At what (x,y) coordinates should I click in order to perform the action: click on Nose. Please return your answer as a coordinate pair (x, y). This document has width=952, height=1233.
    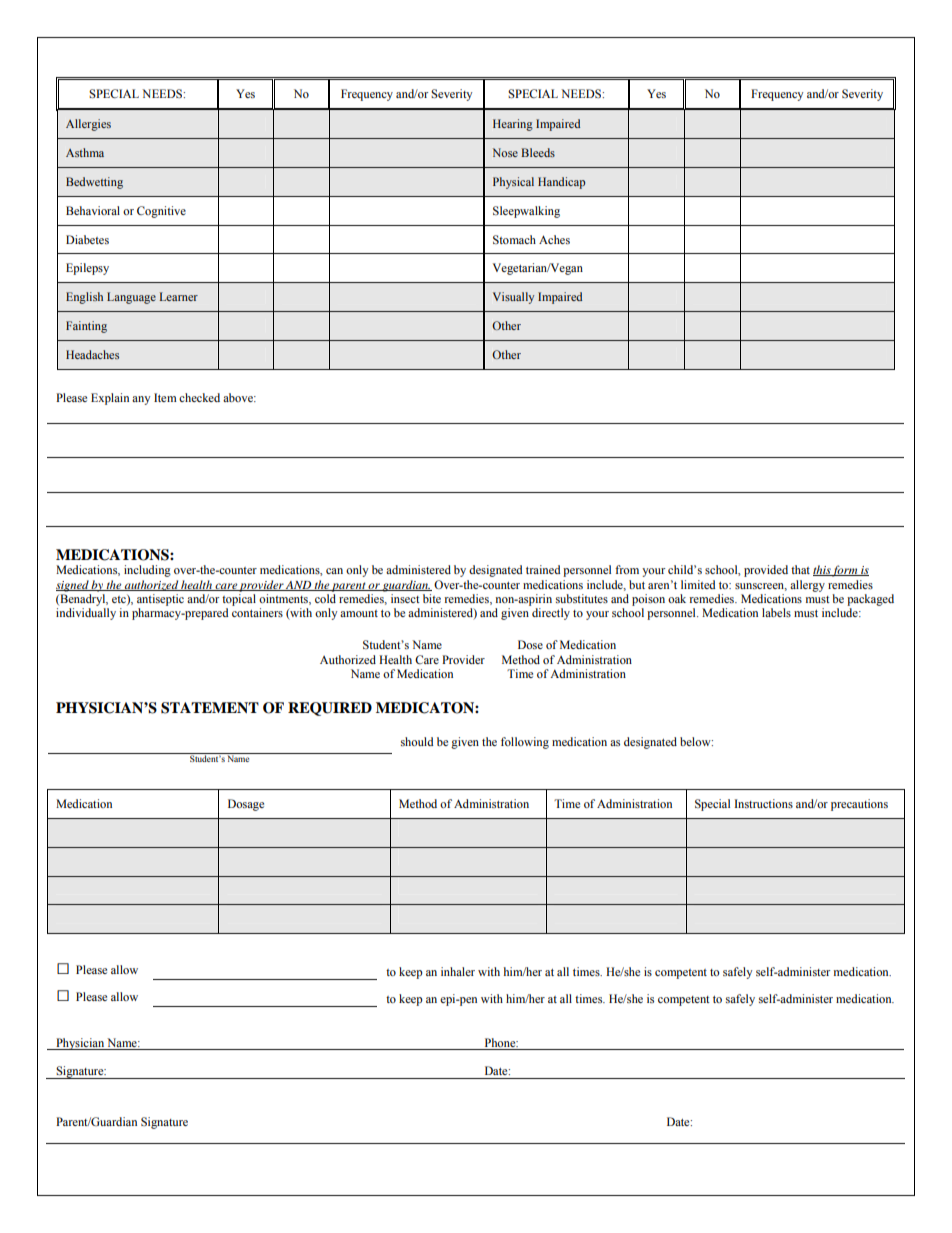
    Looking at the image, I should click on (505, 152).
